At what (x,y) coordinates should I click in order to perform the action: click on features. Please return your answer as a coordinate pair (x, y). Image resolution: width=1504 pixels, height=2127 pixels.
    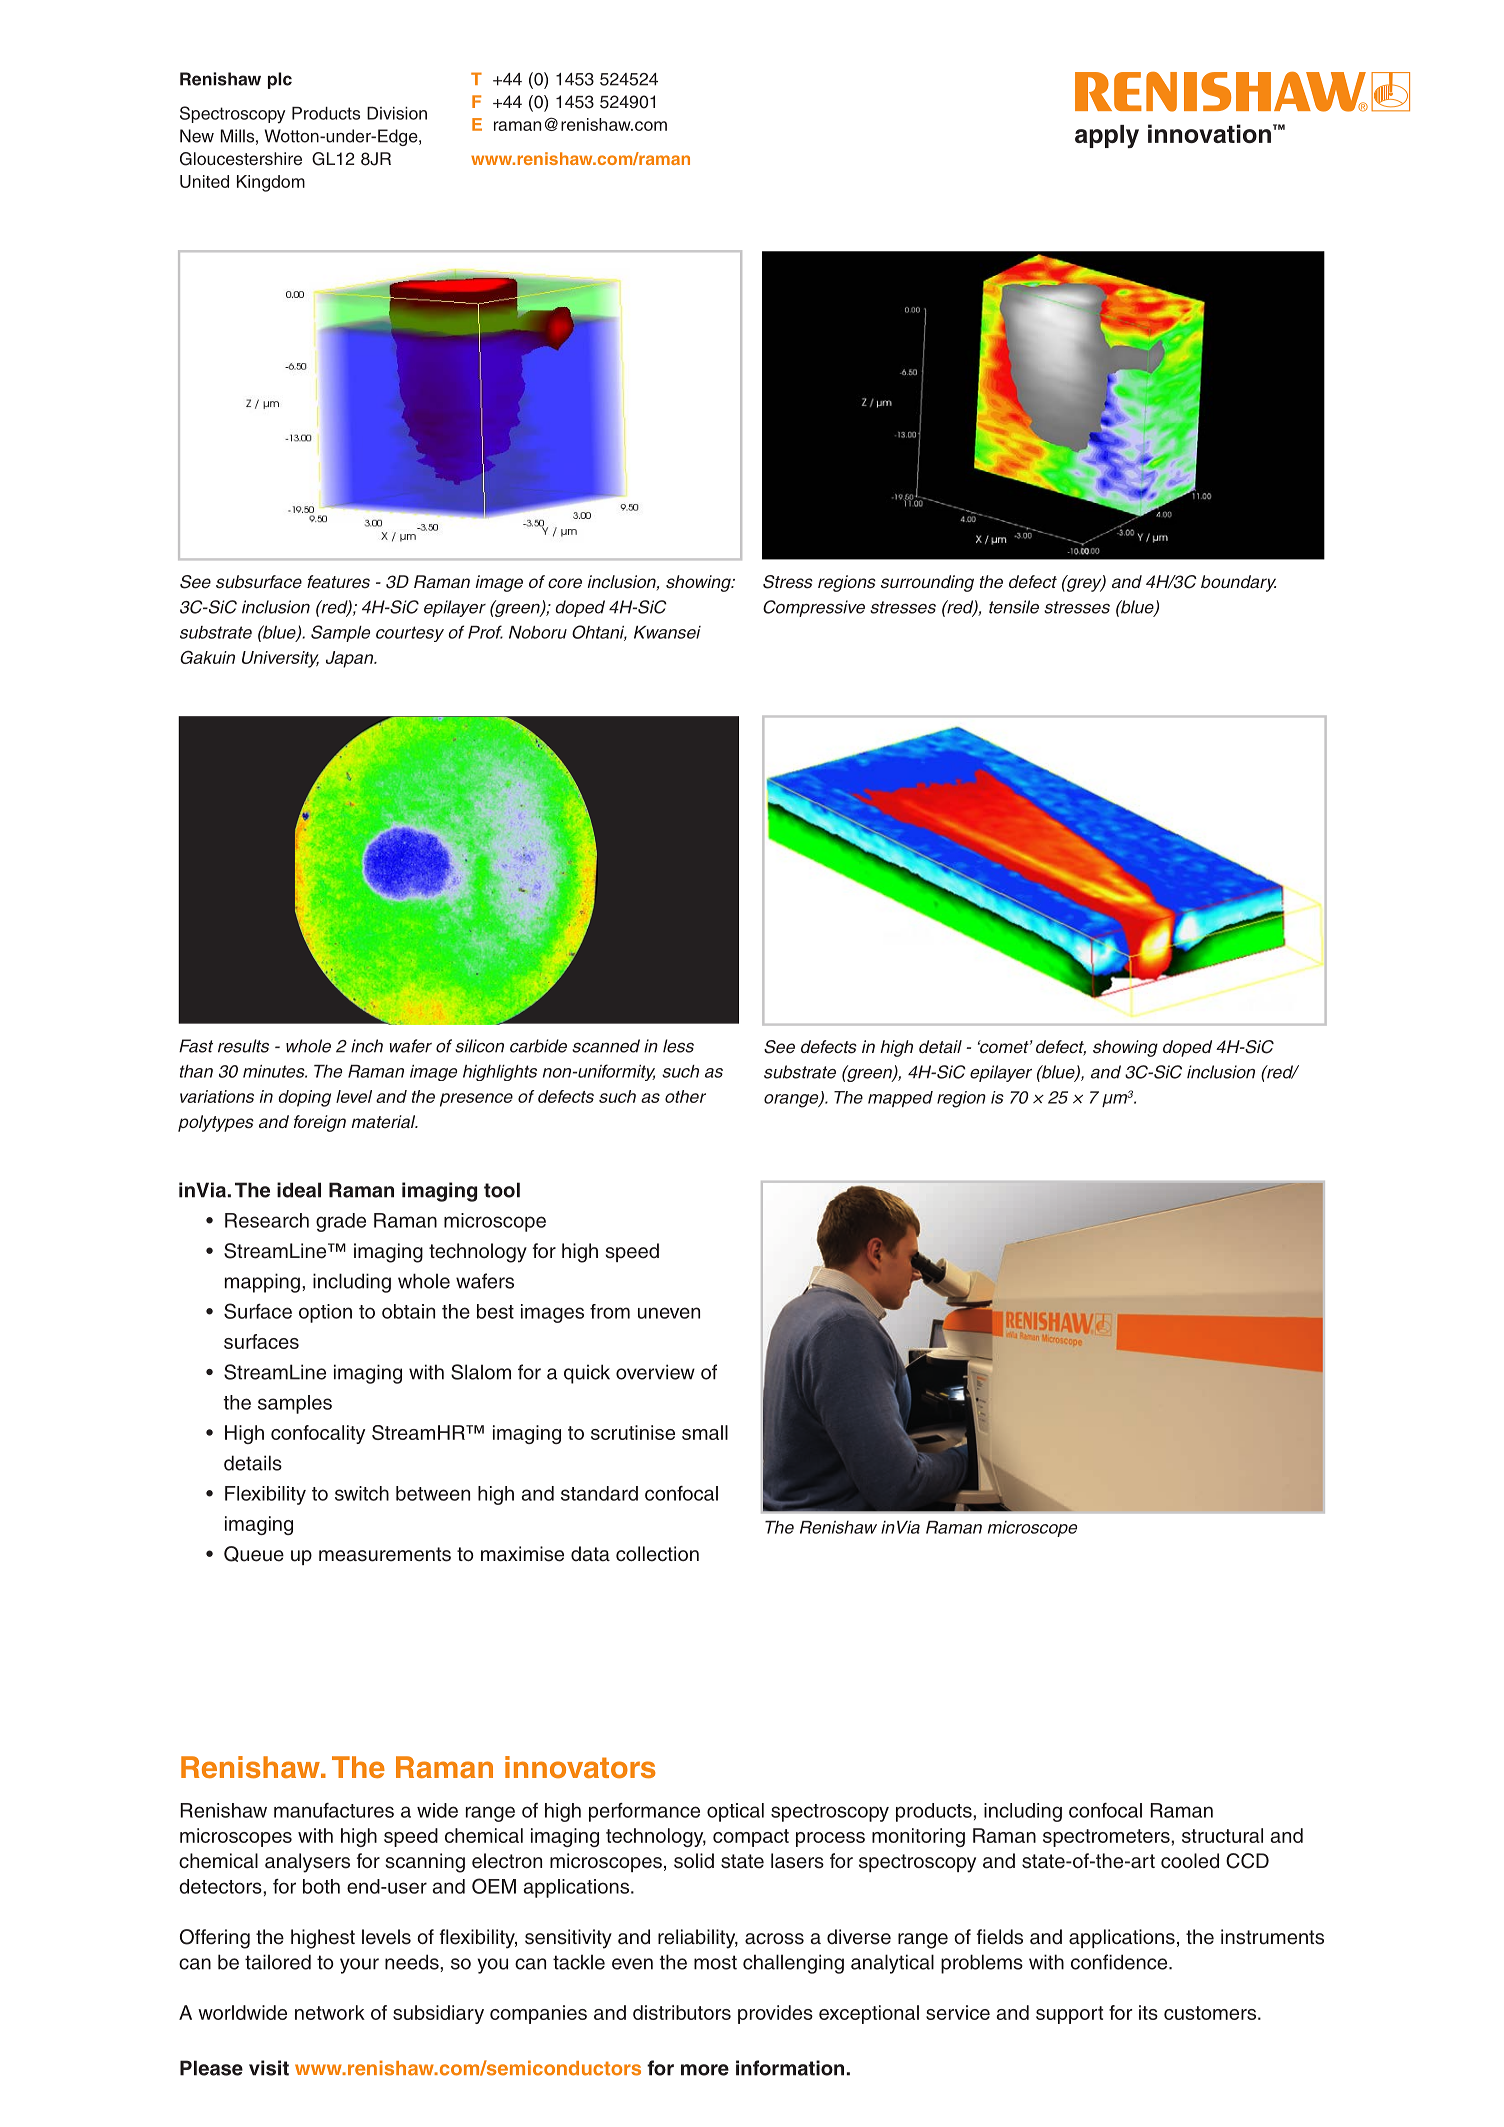
    Looking at the image, I should click on (338, 582).
